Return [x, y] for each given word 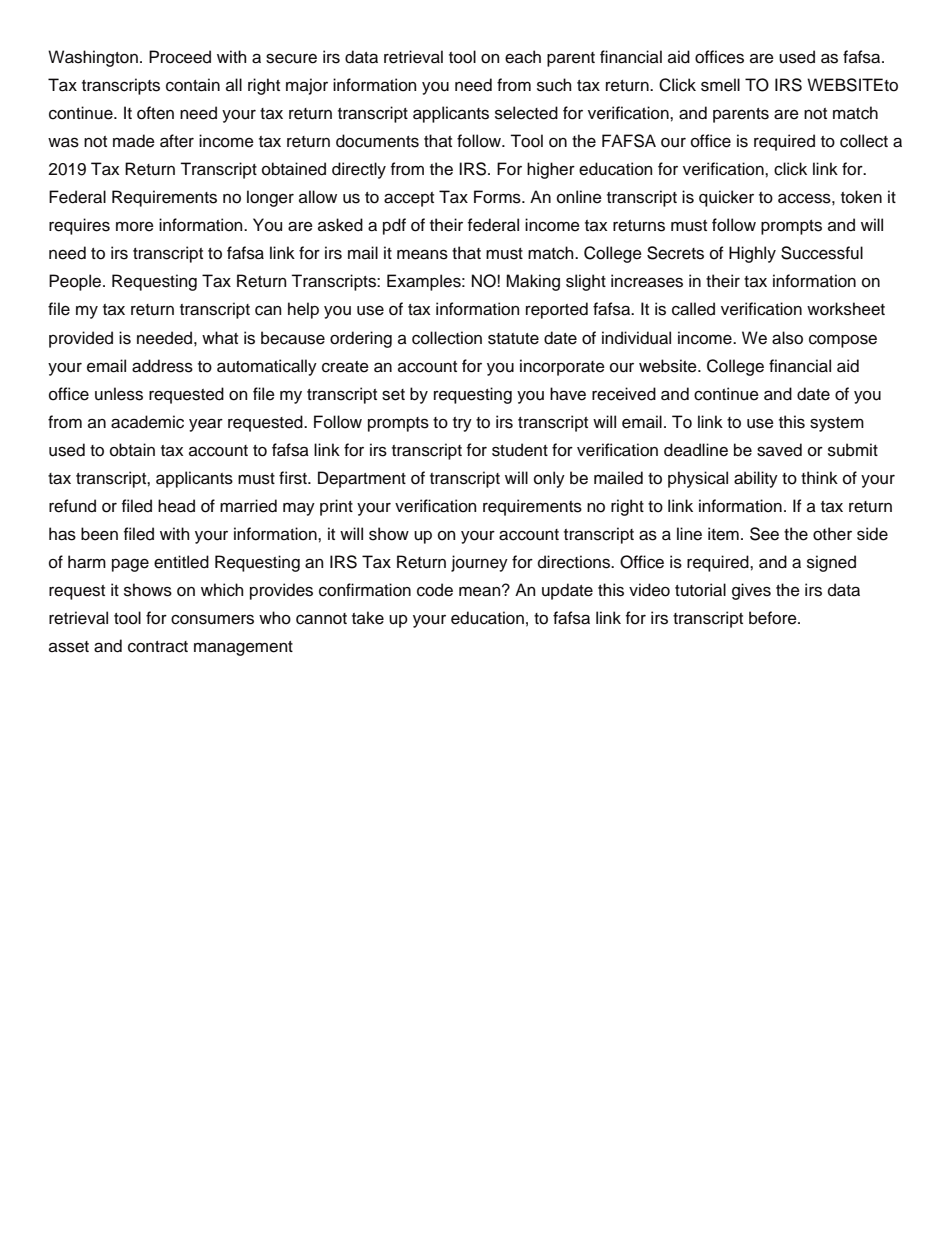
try [462, 424]
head [176, 506]
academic [147, 422]
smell [720, 85]
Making [533, 282]
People [76, 282]
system [837, 424]
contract [158, 647]
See [764, 534]
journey [479, 563]
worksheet [846, 309]
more [135, 227]
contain [193, 85]
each [523, 57]
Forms [498, 197]
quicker [726, 198]
